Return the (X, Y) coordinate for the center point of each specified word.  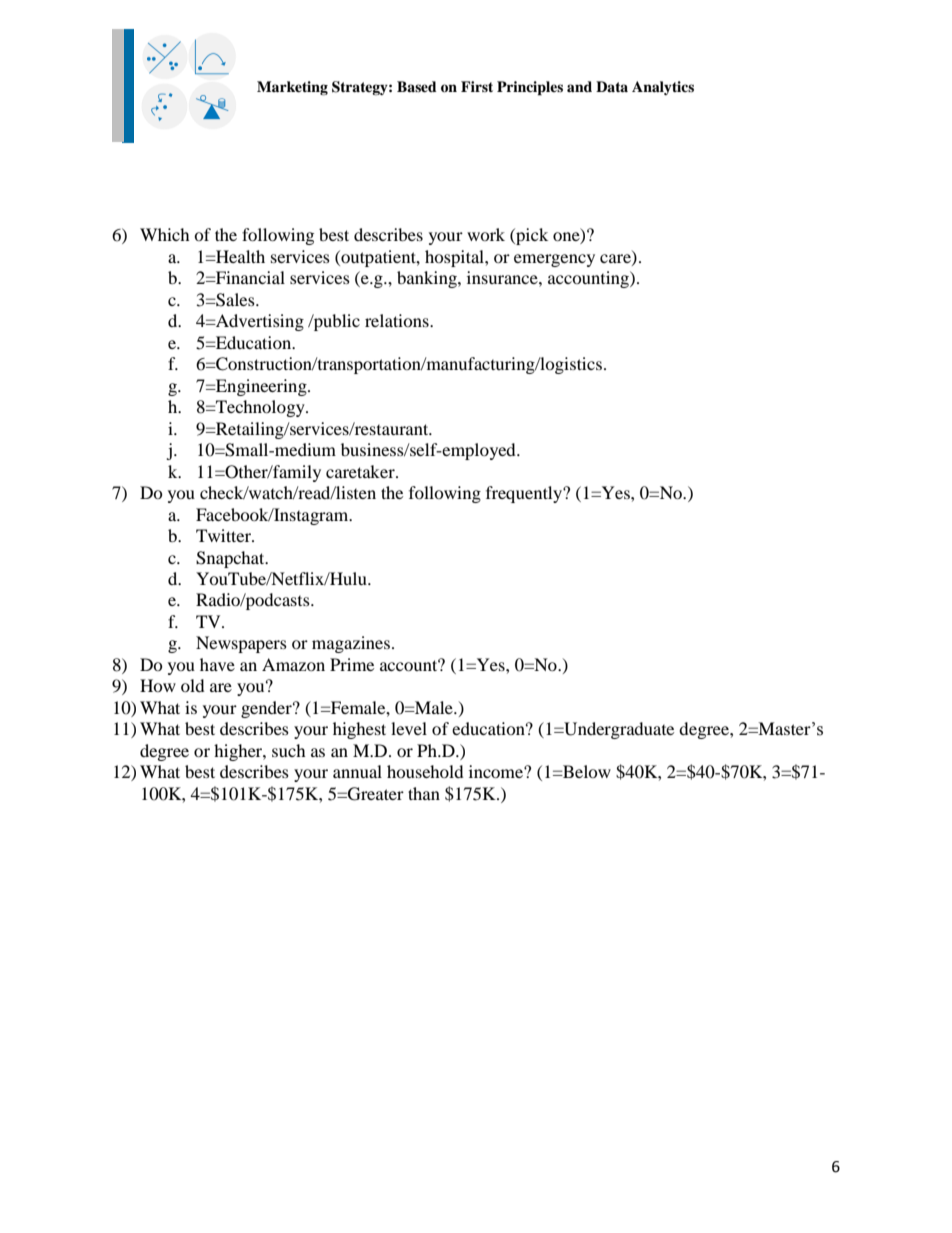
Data (612, 86)
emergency (554, 260)
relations (398, 320)
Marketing (292, 88)
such (289, 750)
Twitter (224, 535)
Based (417, 86)
